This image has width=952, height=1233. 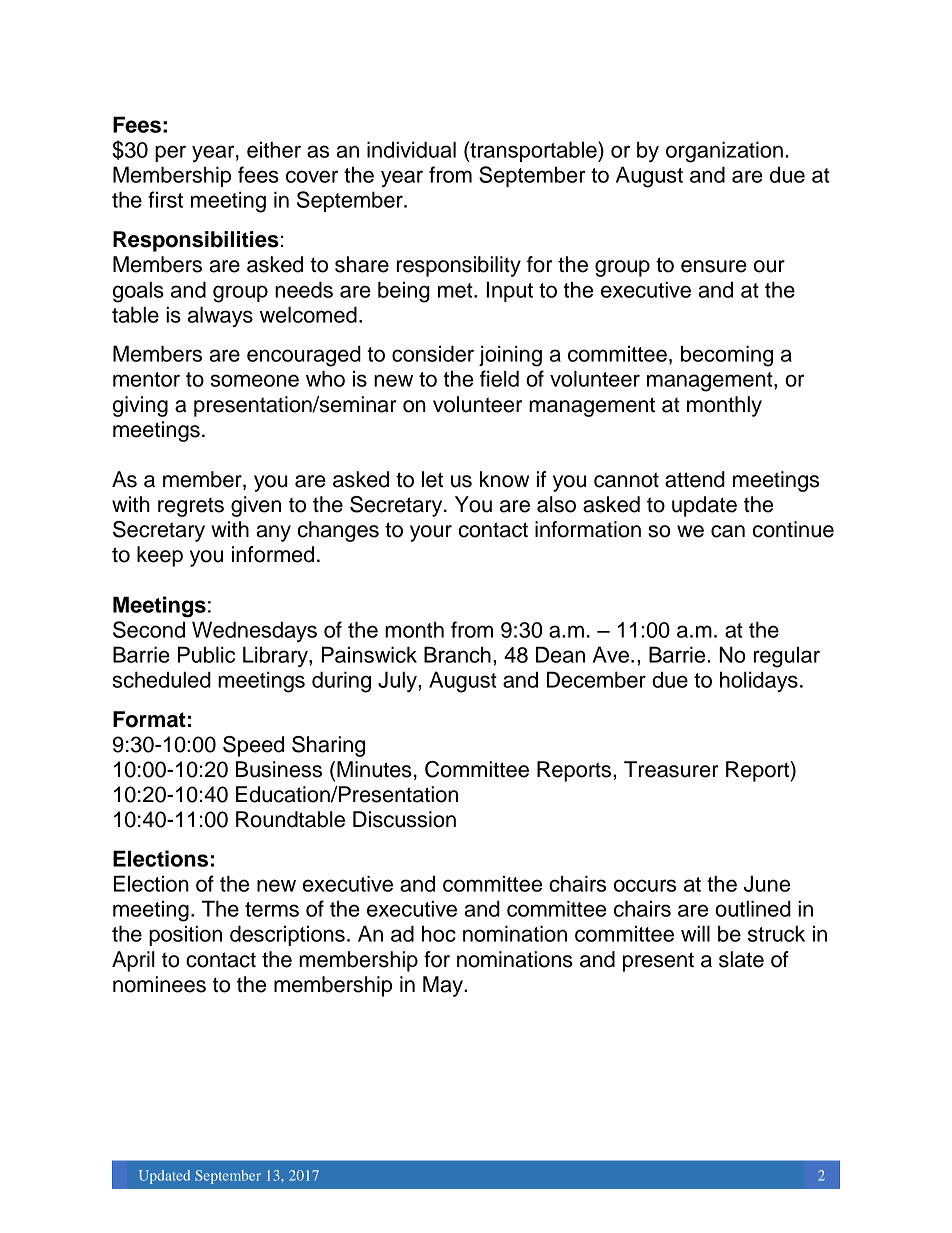 I want to click on position, so click(x=185, y=935).
